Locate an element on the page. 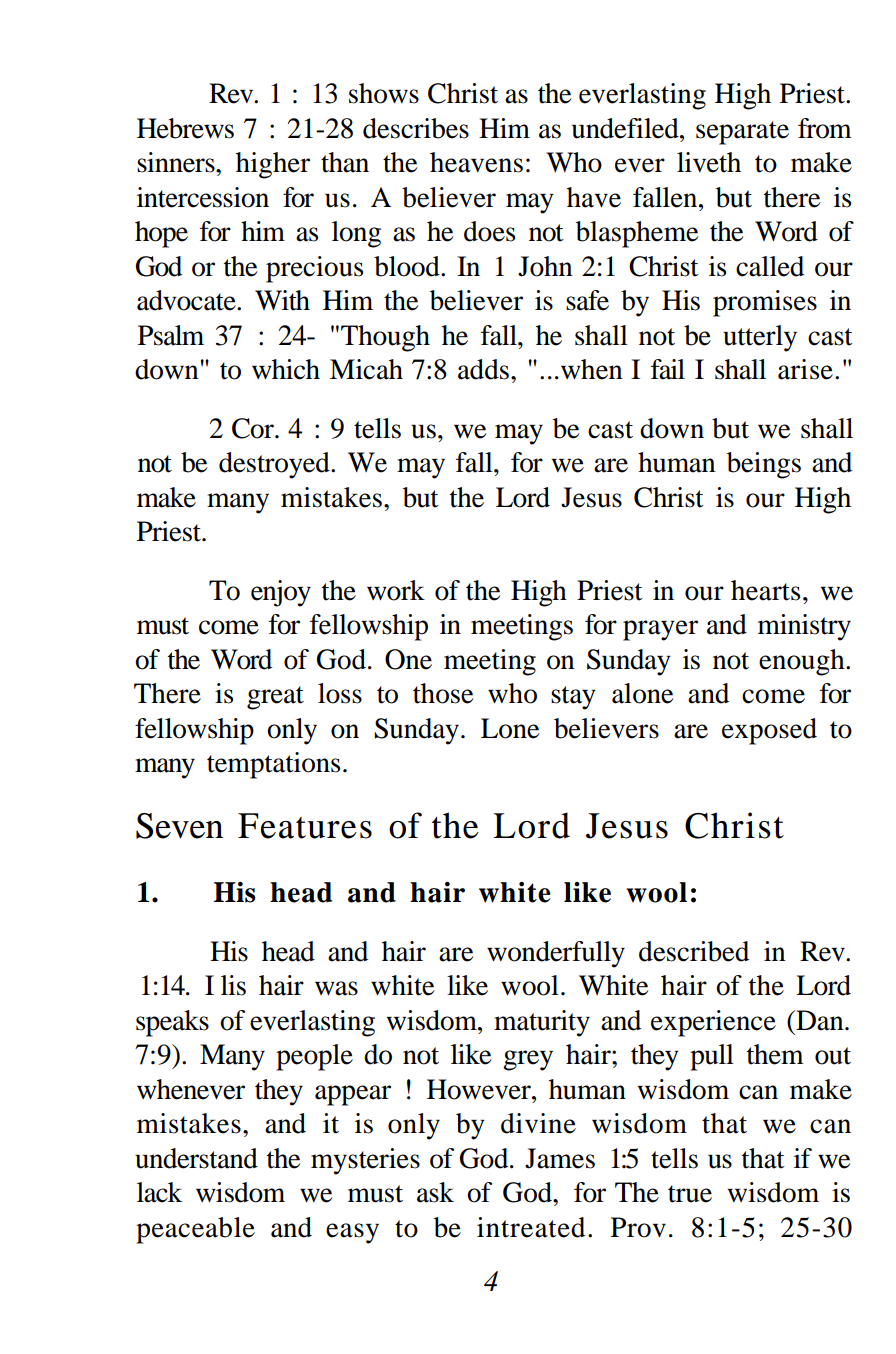 Image resolution: width=896 pixels, height=1354 pixels. heavens is located at coordinates (476, 162).
